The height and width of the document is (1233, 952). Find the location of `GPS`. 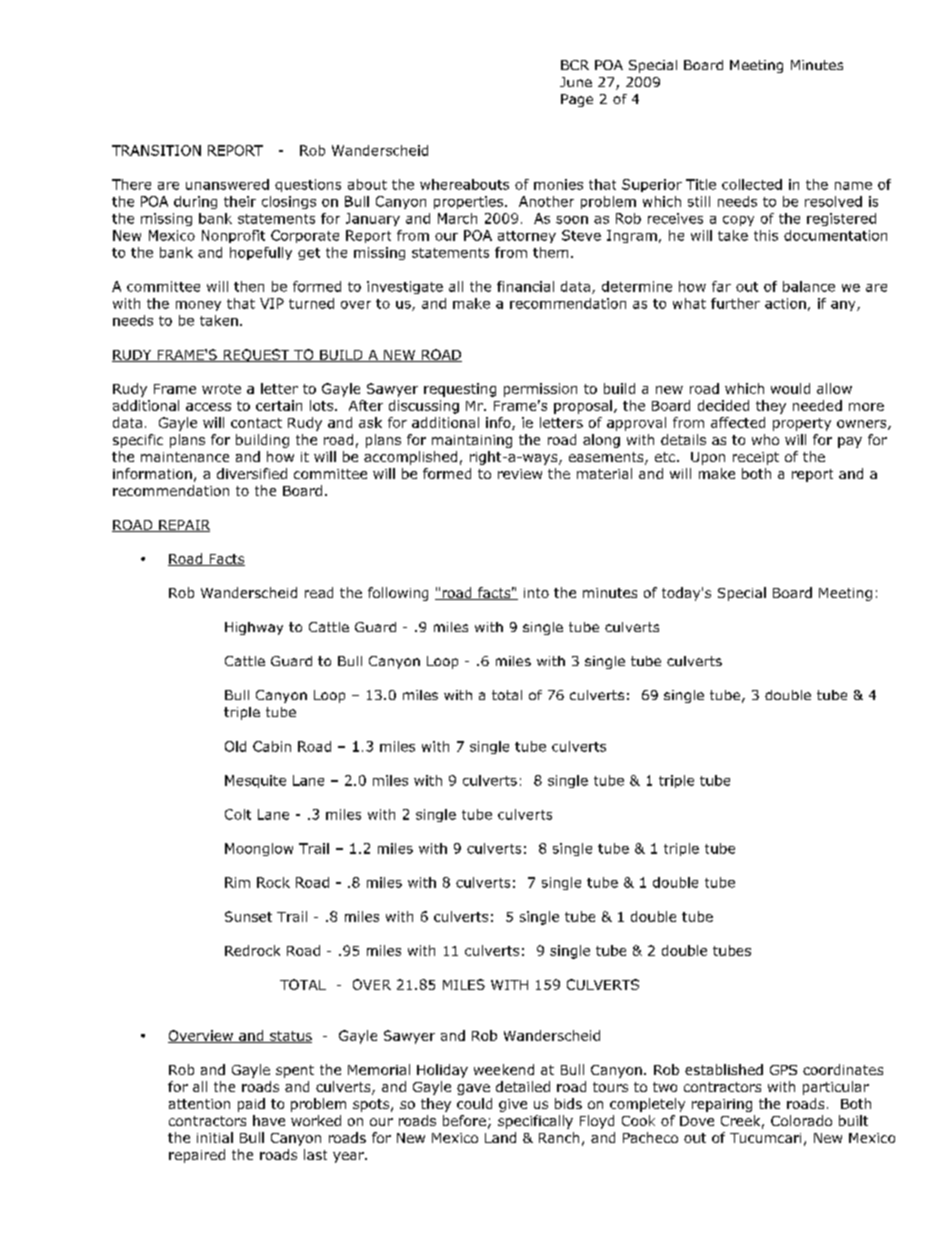

GPS is located at coordinates (783, 1070).
